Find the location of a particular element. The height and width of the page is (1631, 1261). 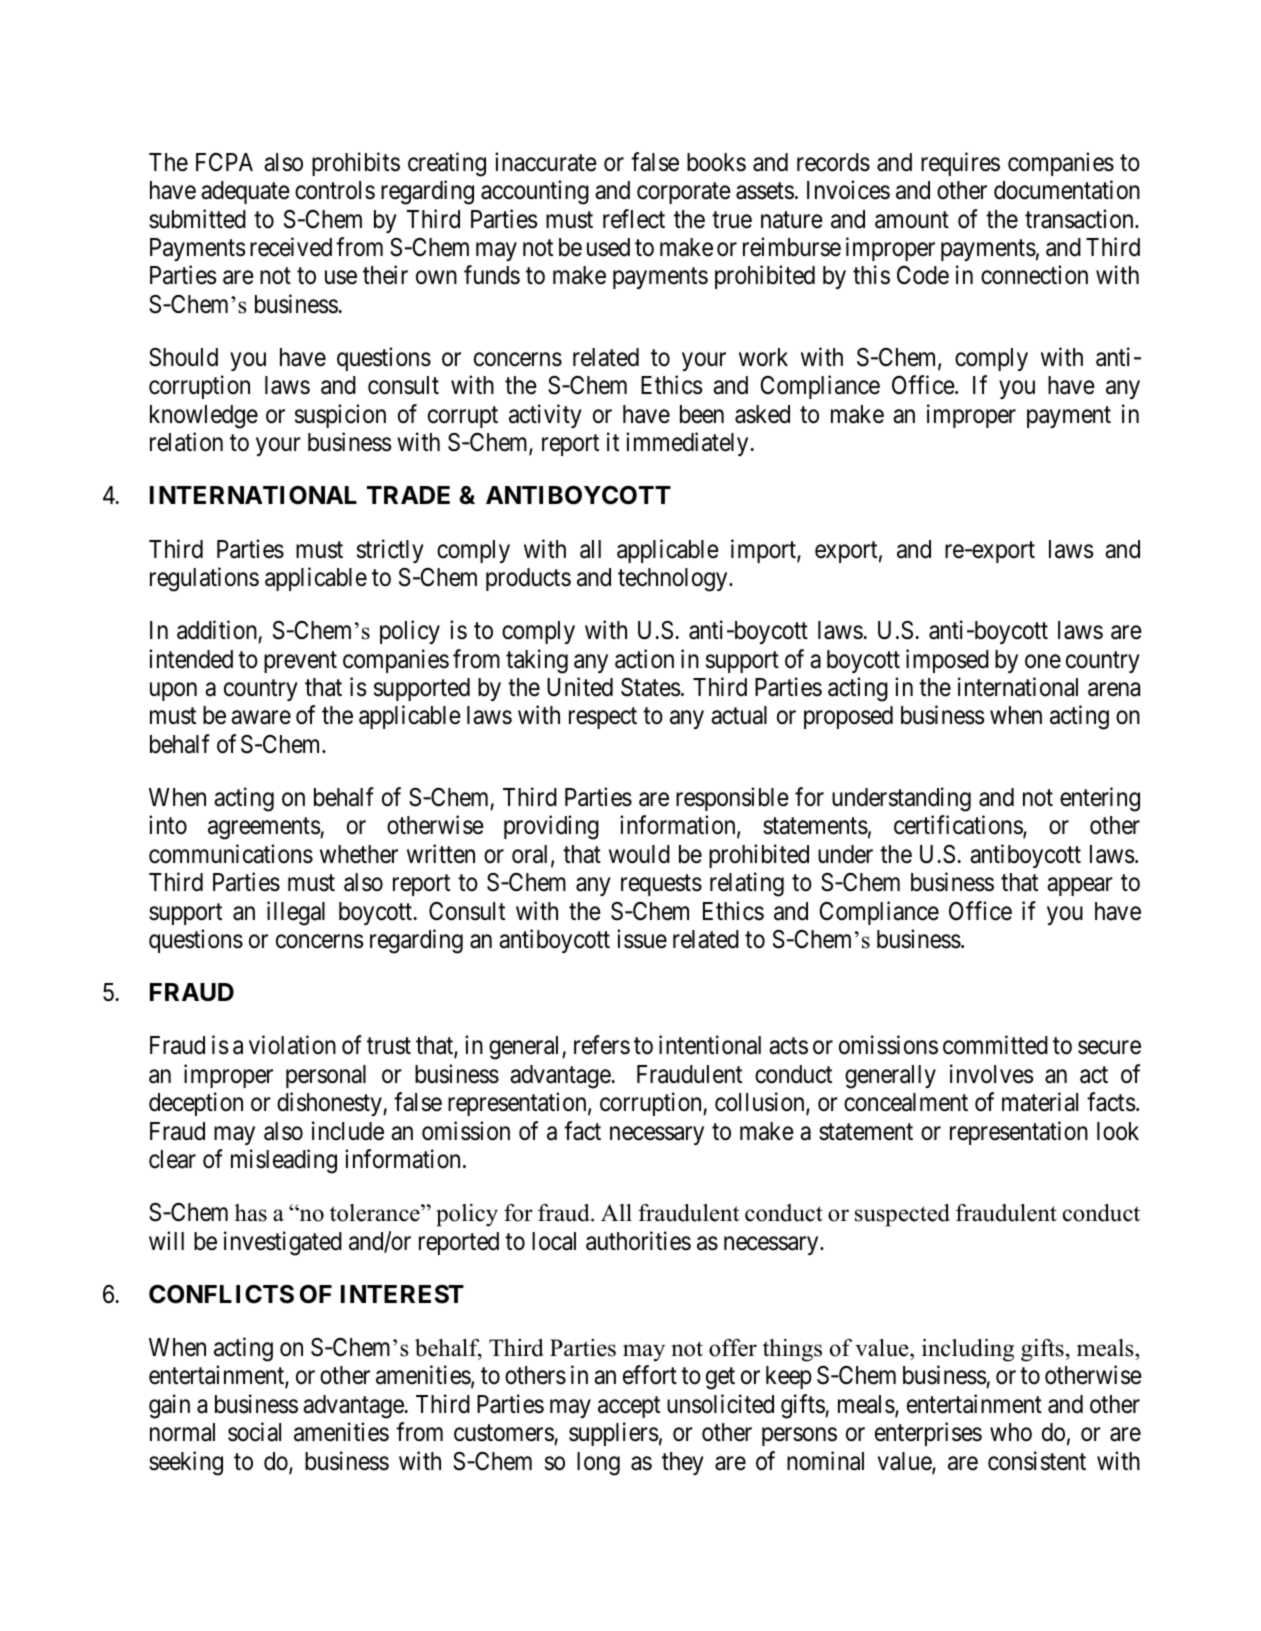

violation is located at coordinates (292, 1045).
